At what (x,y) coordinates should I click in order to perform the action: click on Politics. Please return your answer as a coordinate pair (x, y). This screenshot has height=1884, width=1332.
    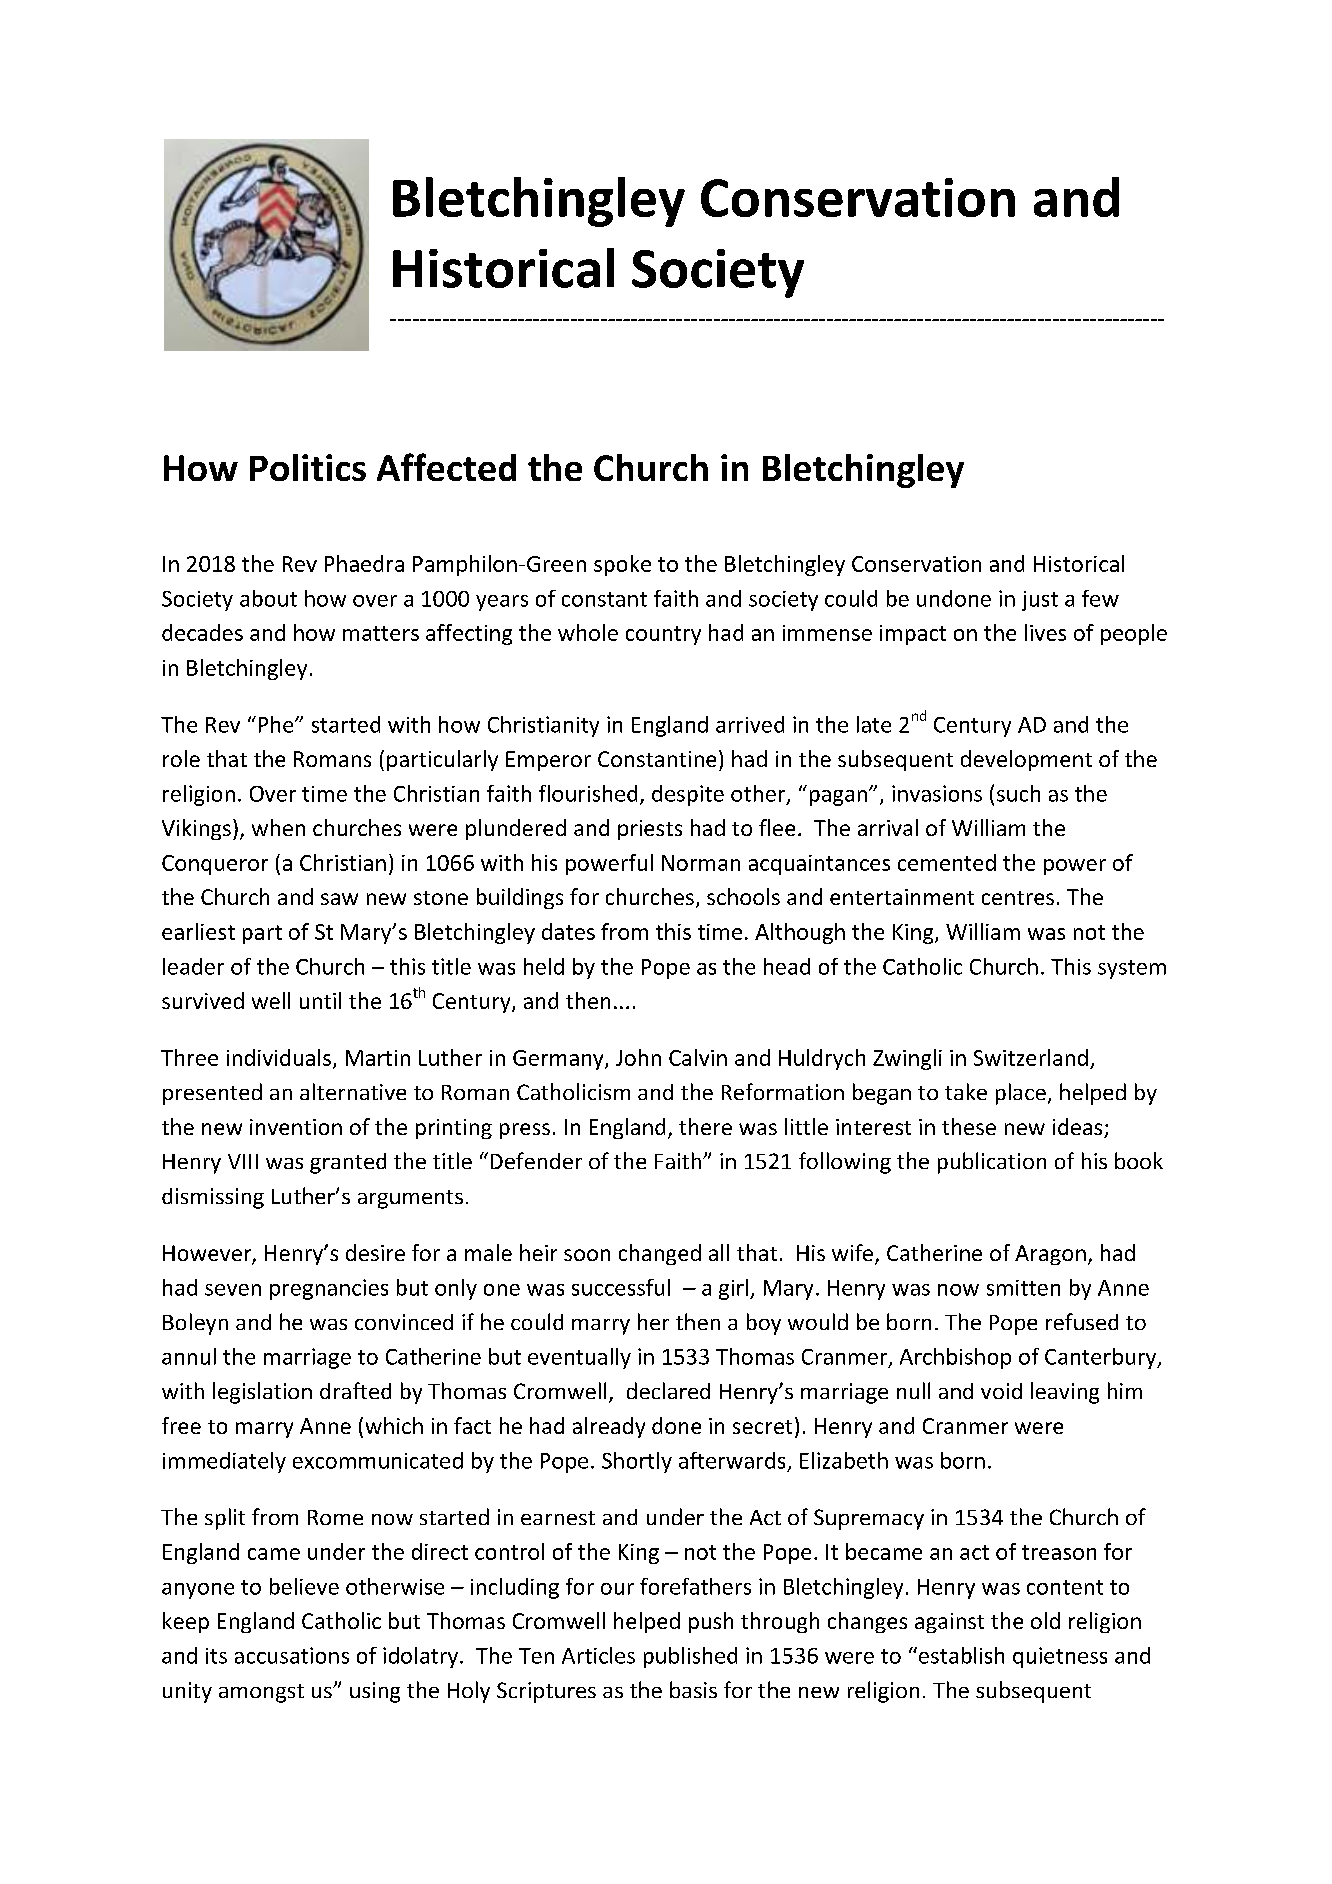
    Looking at the image, I should click on (308, 467).
